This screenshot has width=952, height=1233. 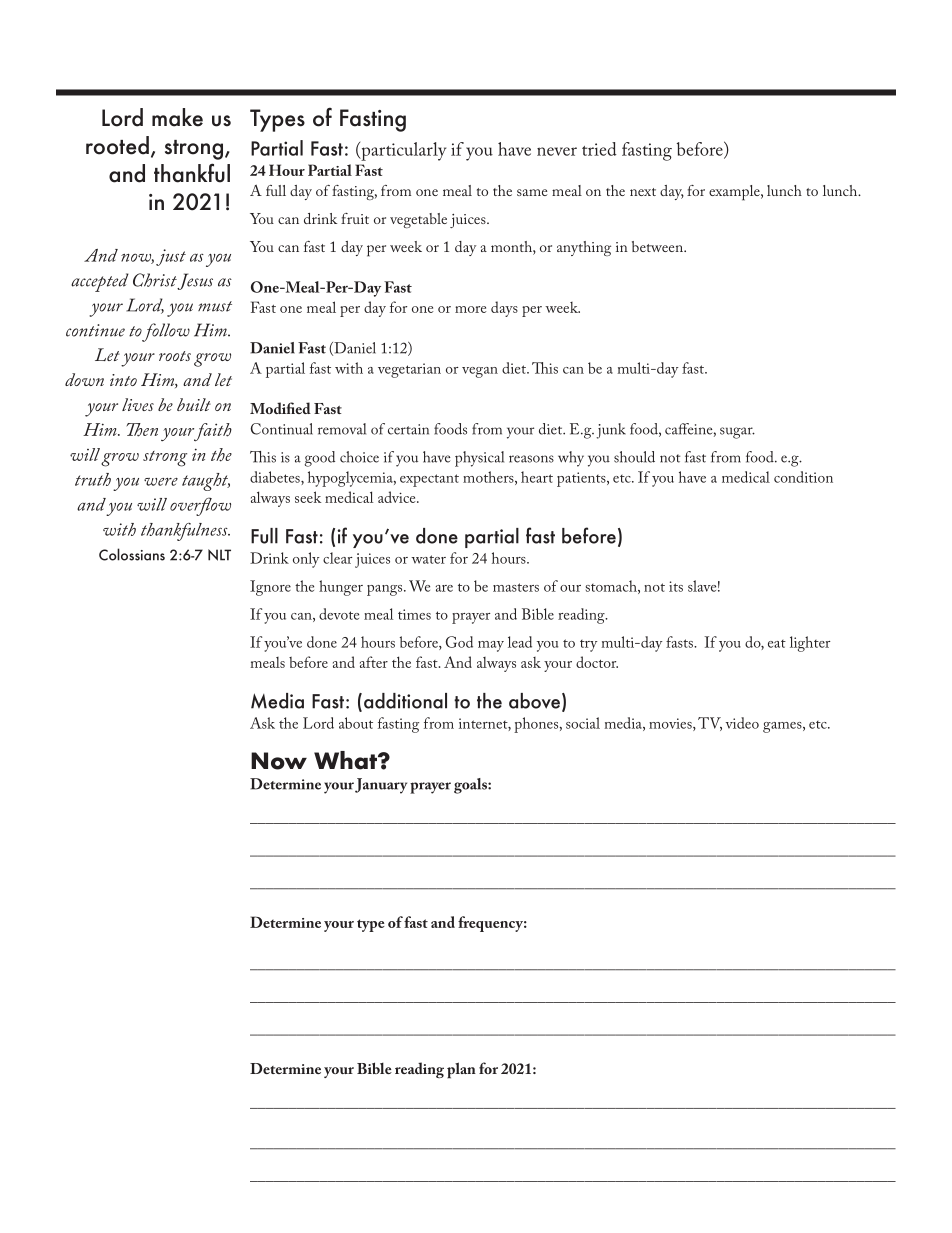 I want to click on are, so click(x=444, y=588).
